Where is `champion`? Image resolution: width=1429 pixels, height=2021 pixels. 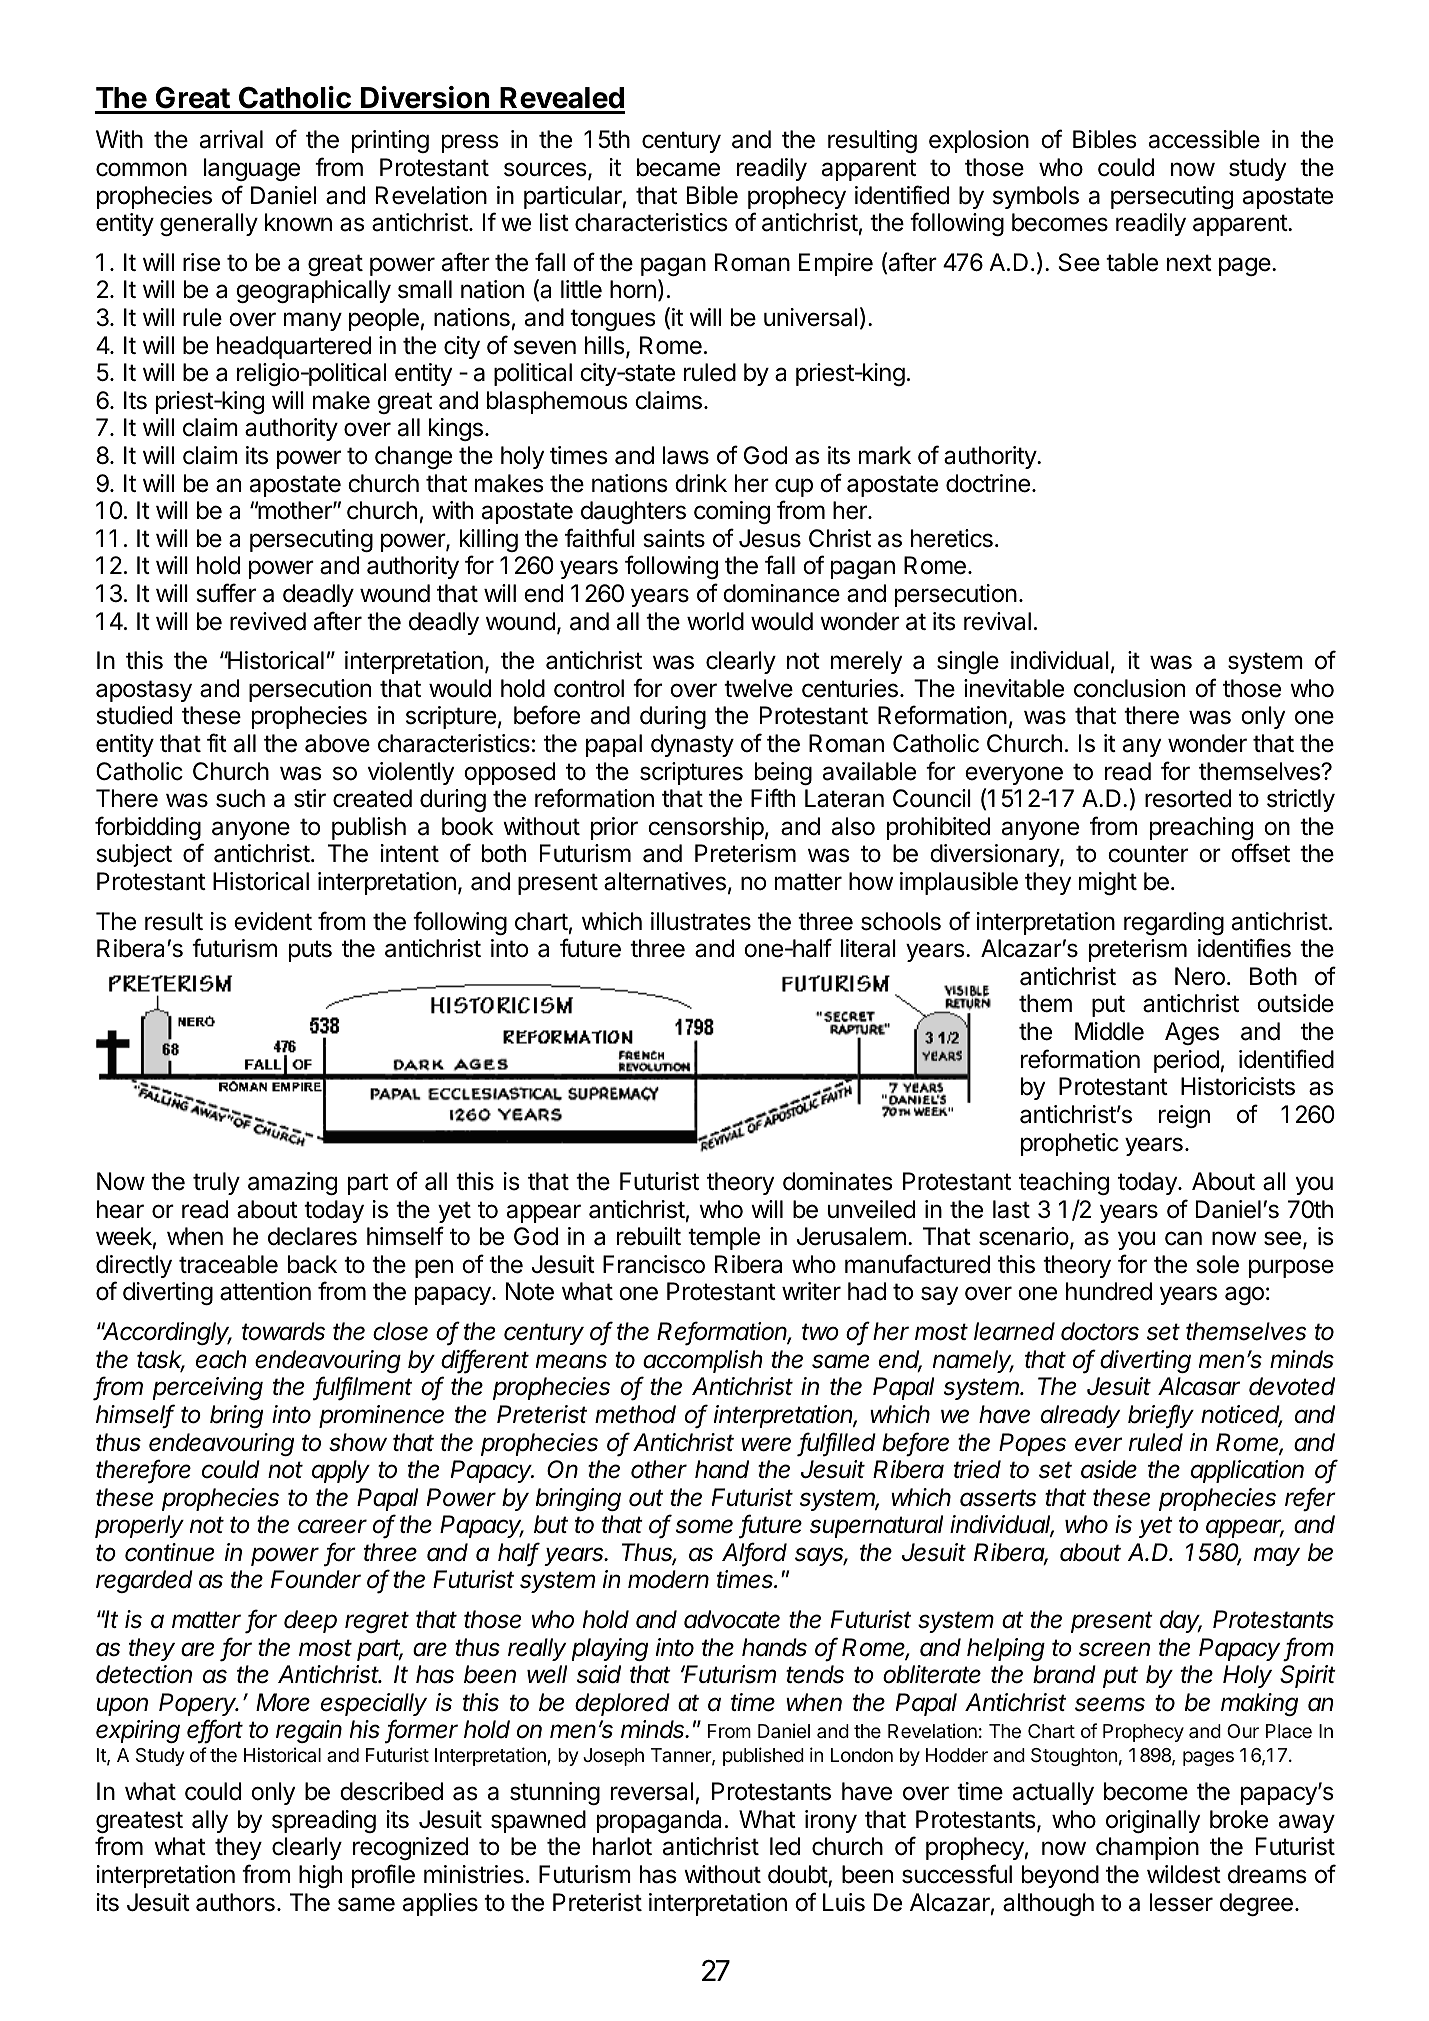 champion is located at coordinates (1147, 1848).
